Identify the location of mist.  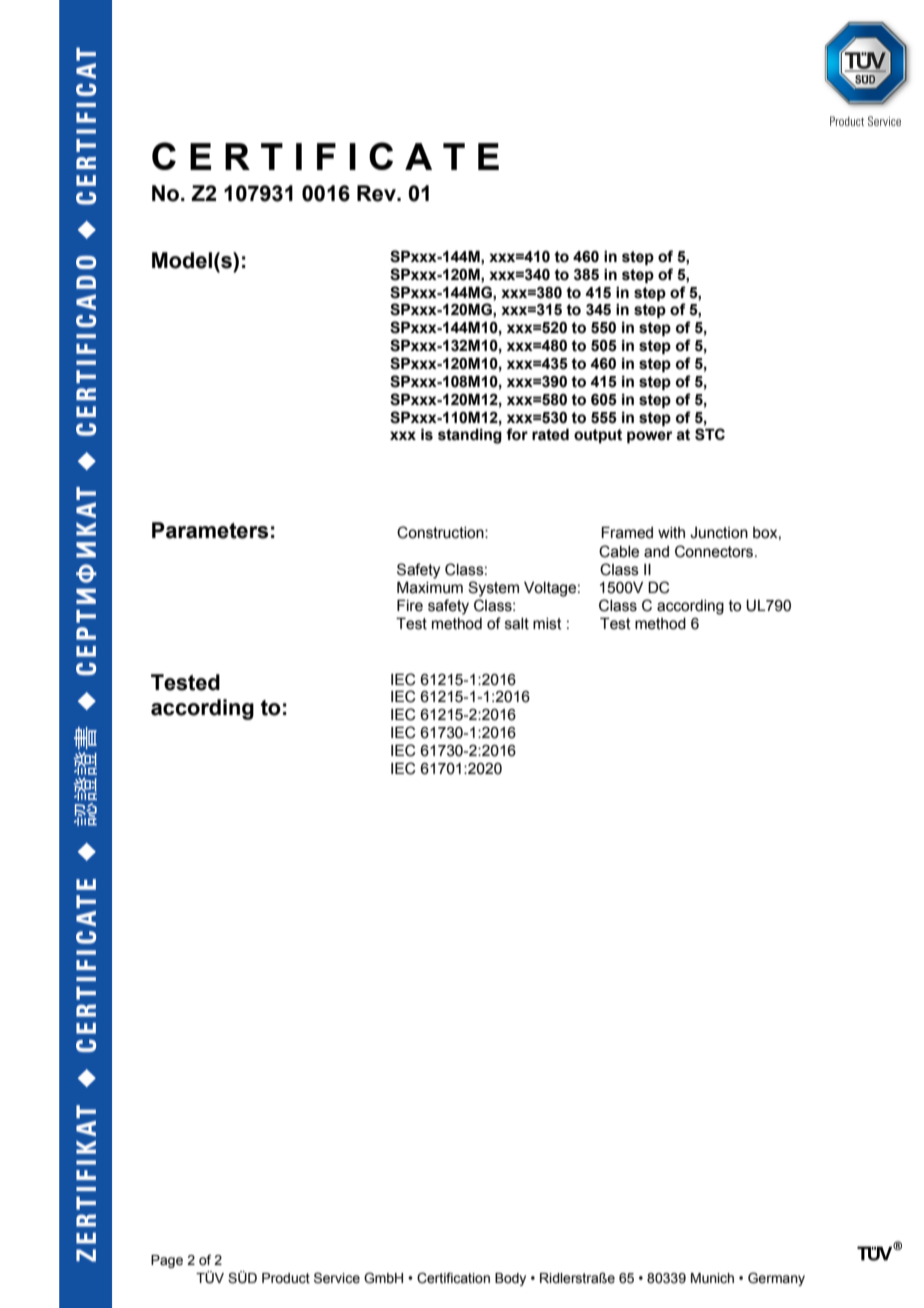
(547, 624).
